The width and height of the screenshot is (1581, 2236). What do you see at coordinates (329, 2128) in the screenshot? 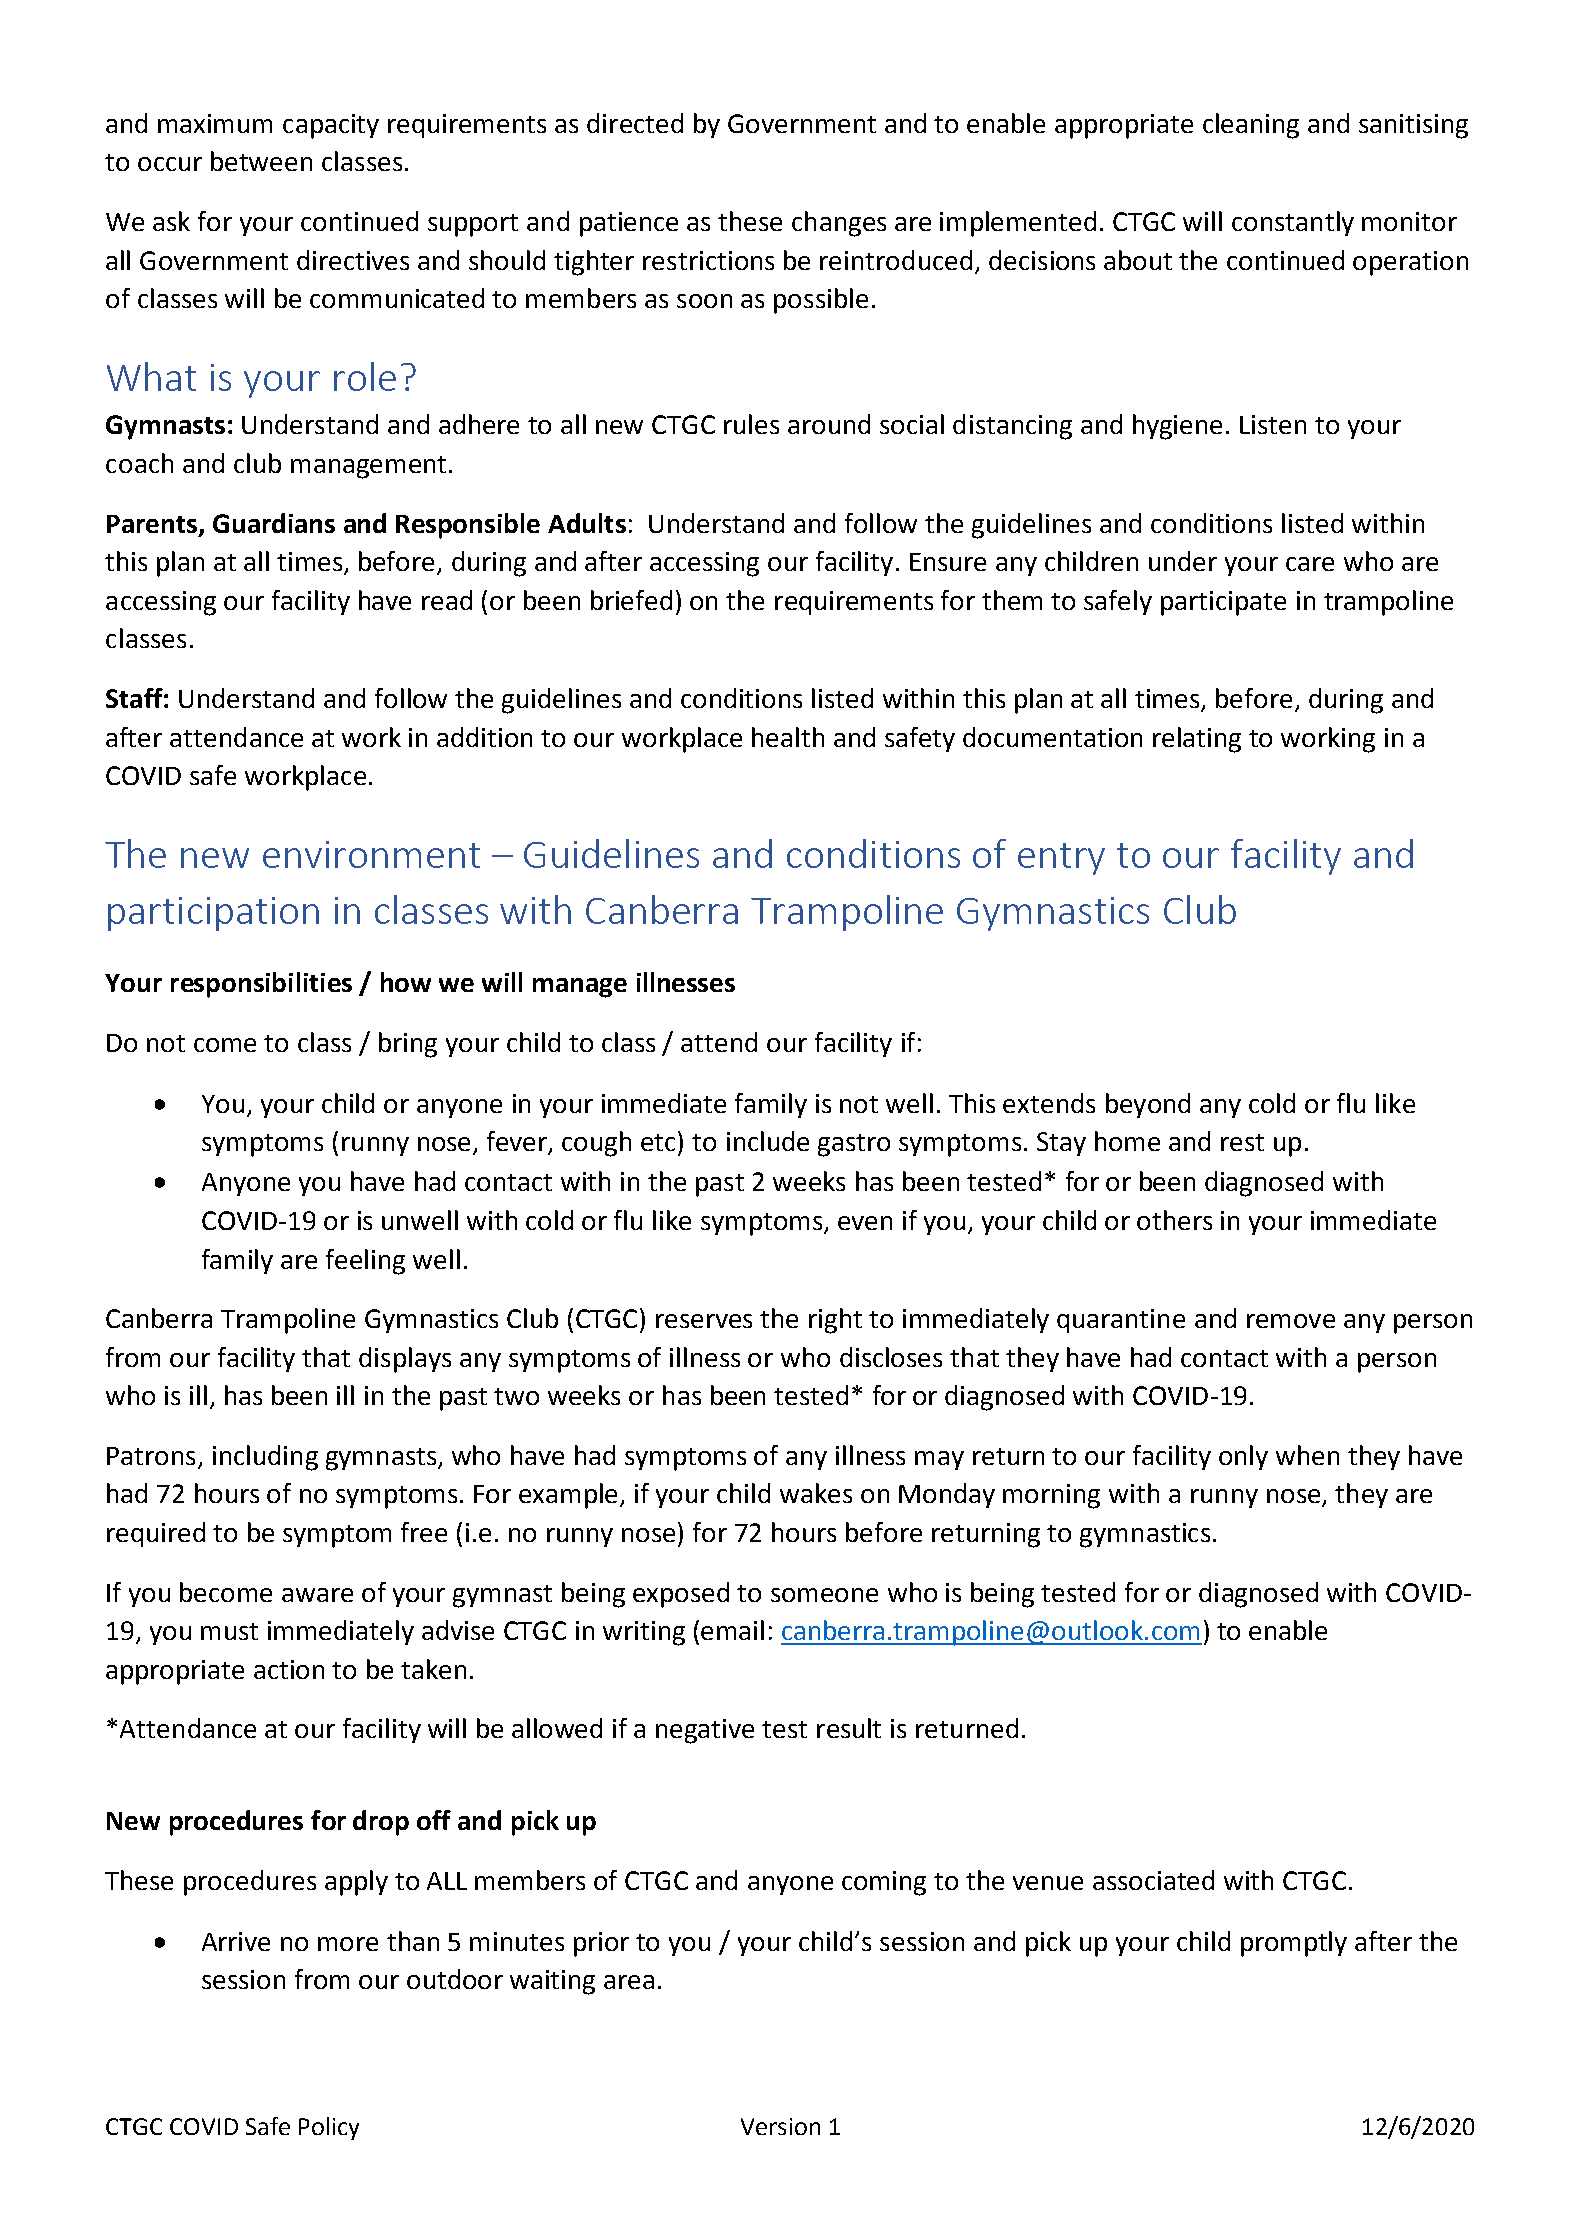
I see `Policy` at bounding box center [329, 2128].
